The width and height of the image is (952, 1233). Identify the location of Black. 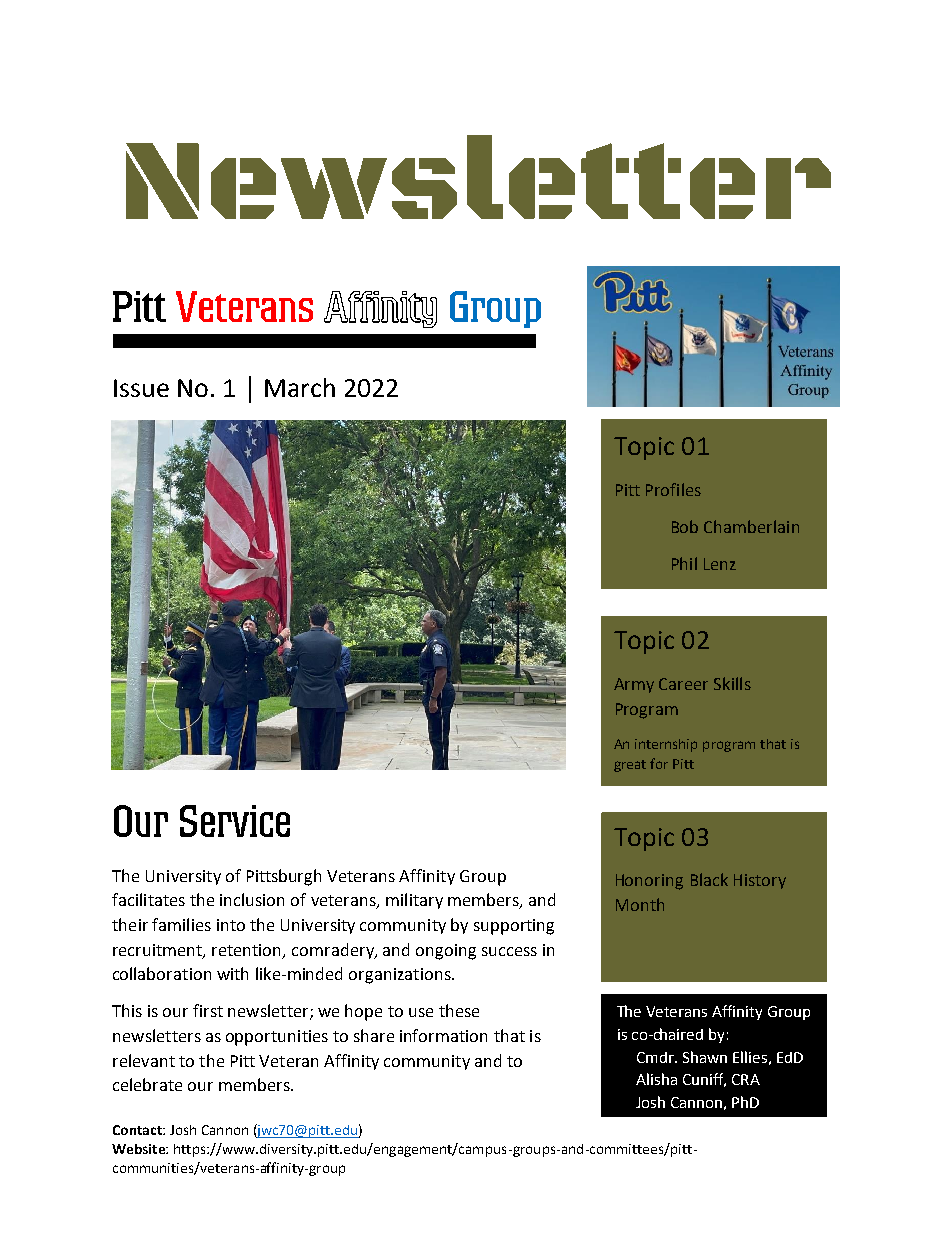
(709, 879).
